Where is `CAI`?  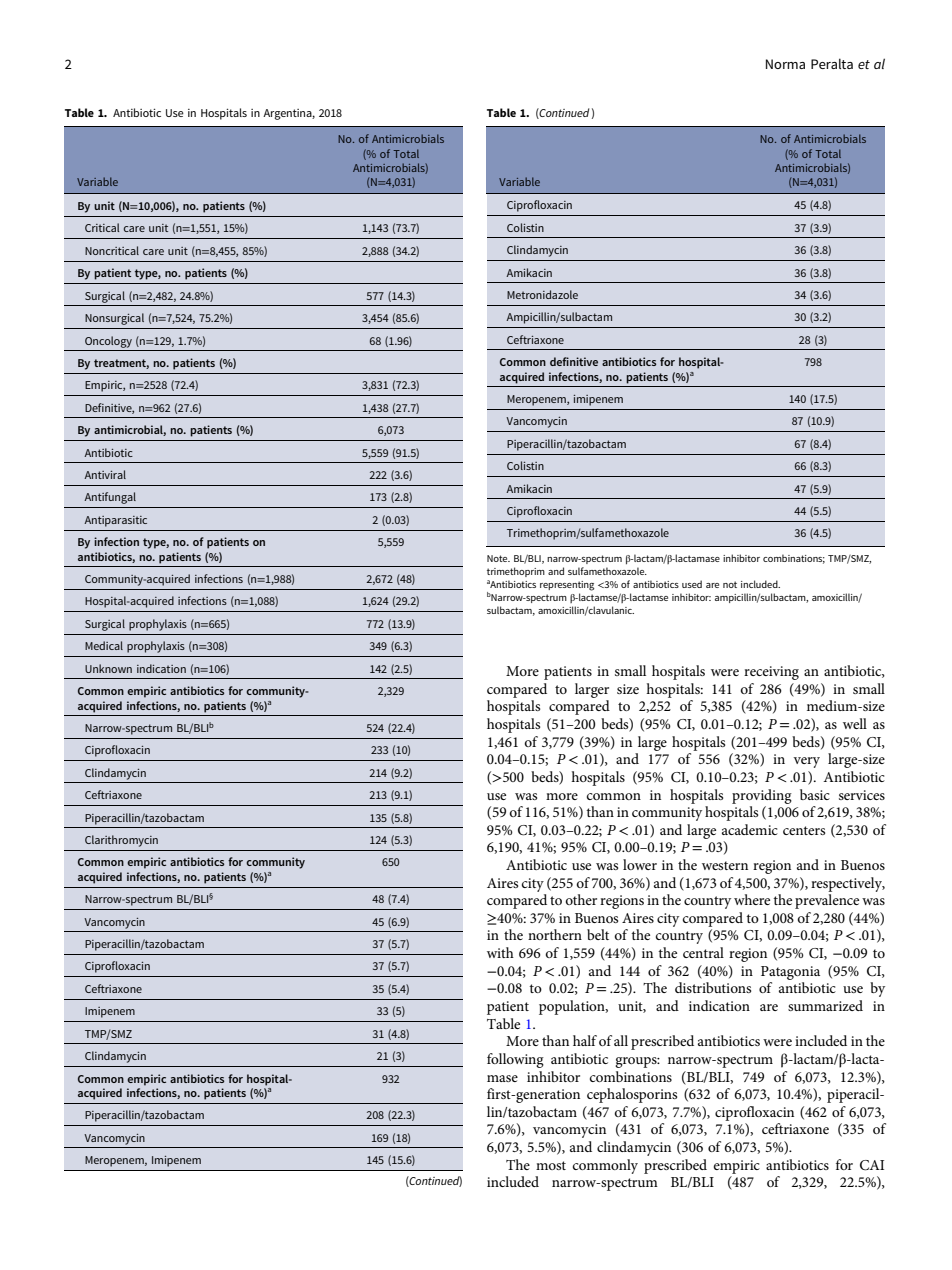
CAI is located at coordinates (872, 1165).
